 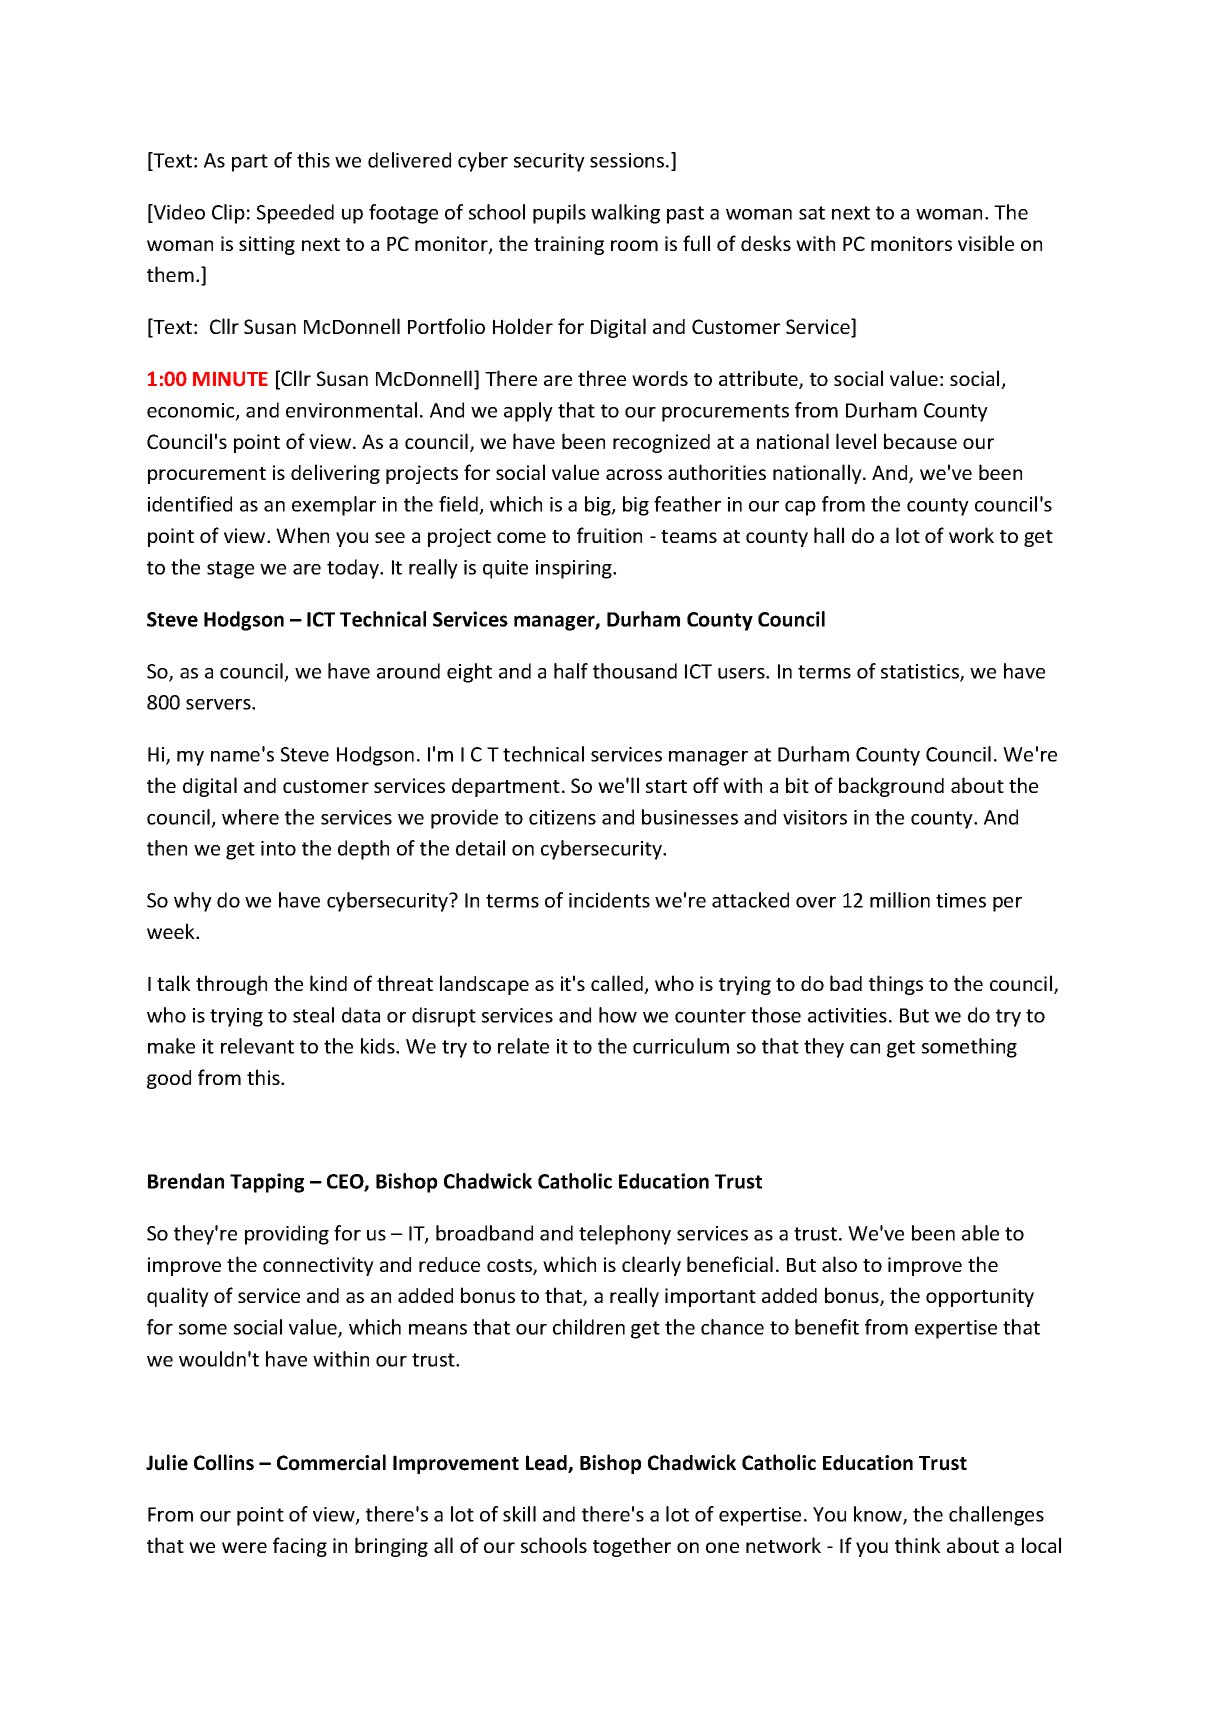 What do you see at coordinates (300, 1547) in the screenshot?
I see `facing` at bounding box center [300, 1547].
